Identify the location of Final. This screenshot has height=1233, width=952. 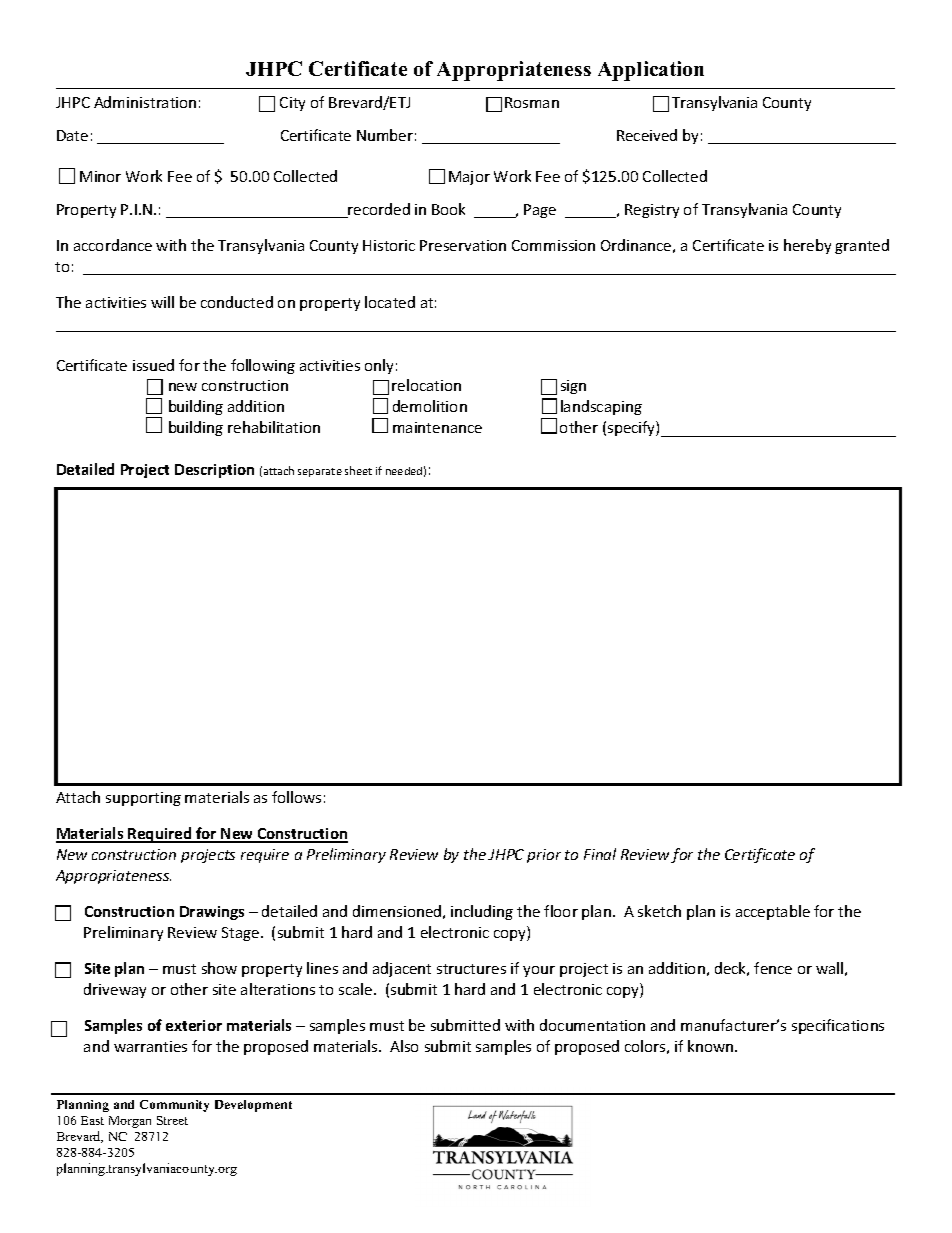
(600, 854).
